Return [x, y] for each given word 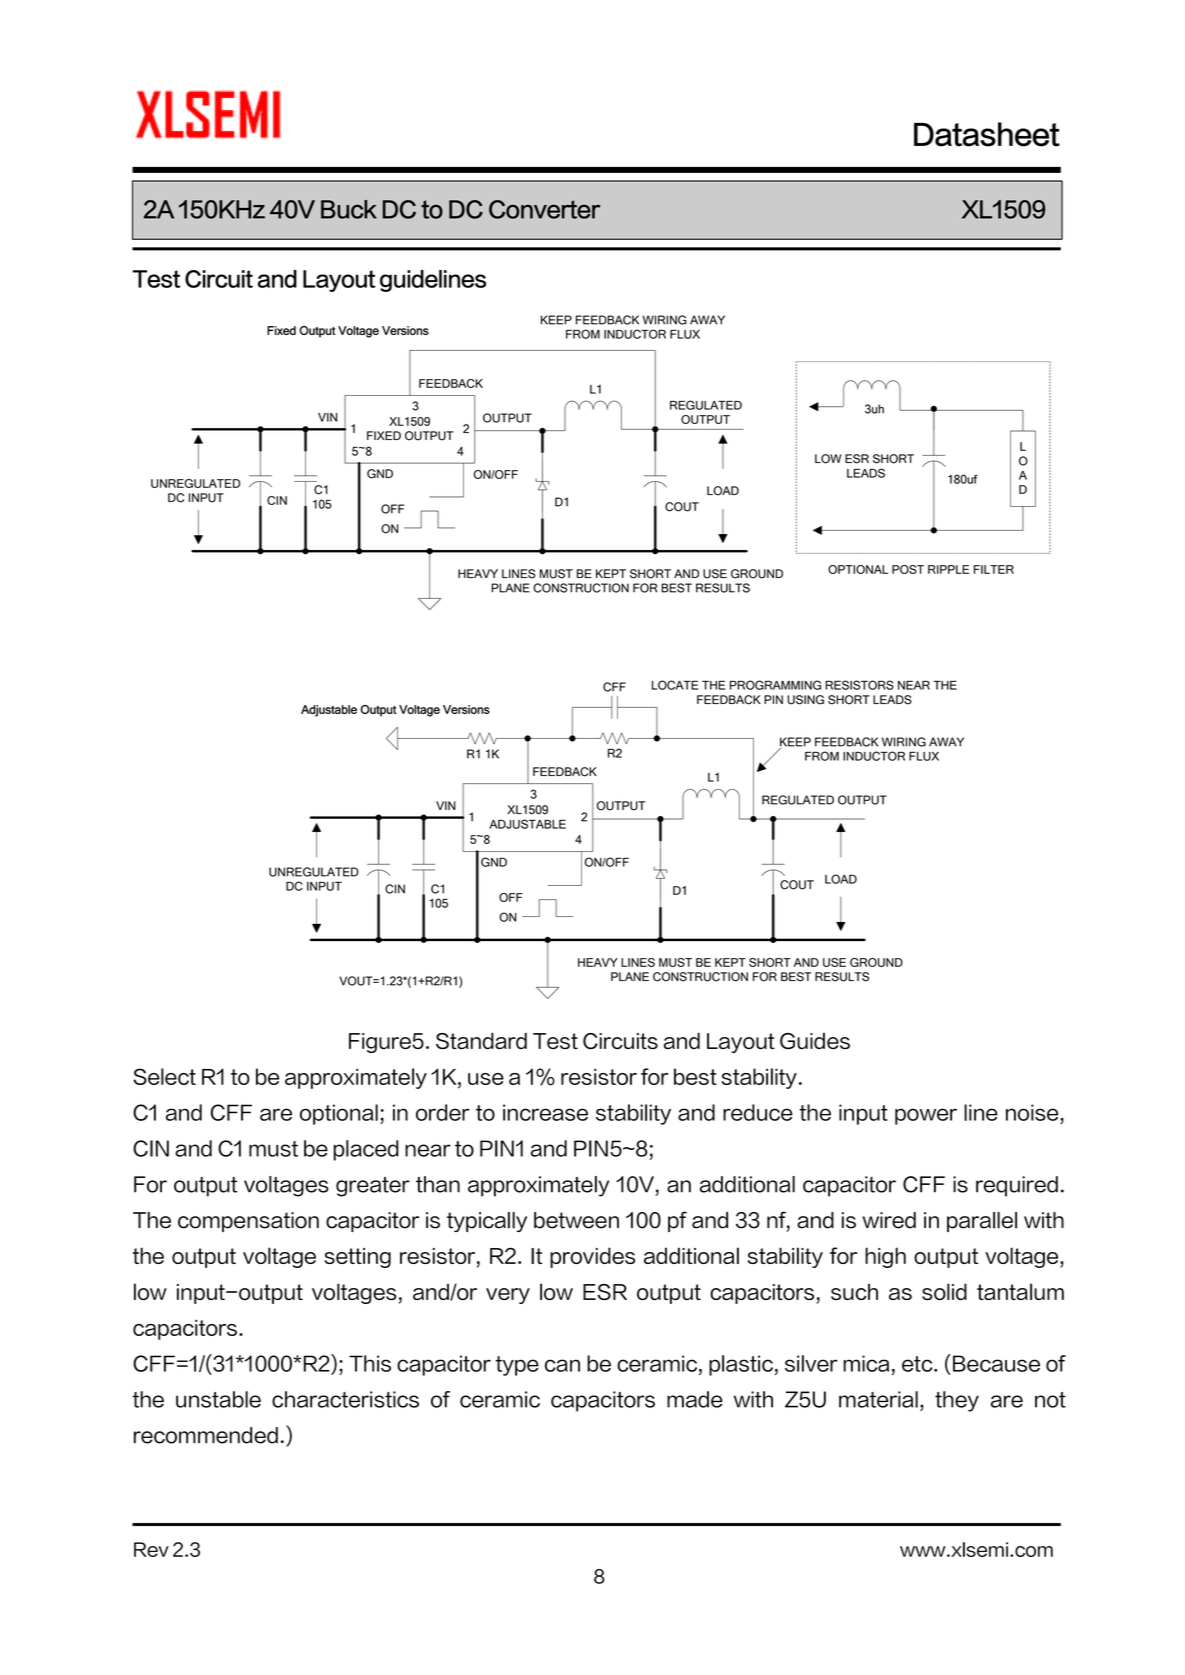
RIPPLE [948, 569]
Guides [815, 1041]
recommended [206, 1435]
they [957, 1401]
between [576, 1220]
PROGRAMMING [775, 685]
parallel [982, 1222]
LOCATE [675, 685]
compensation [248, 1222]
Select [164, 1076]
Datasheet [987, 134]
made [695, 1399]
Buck [349, 209]
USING [805, 700]
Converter [544, 209]
